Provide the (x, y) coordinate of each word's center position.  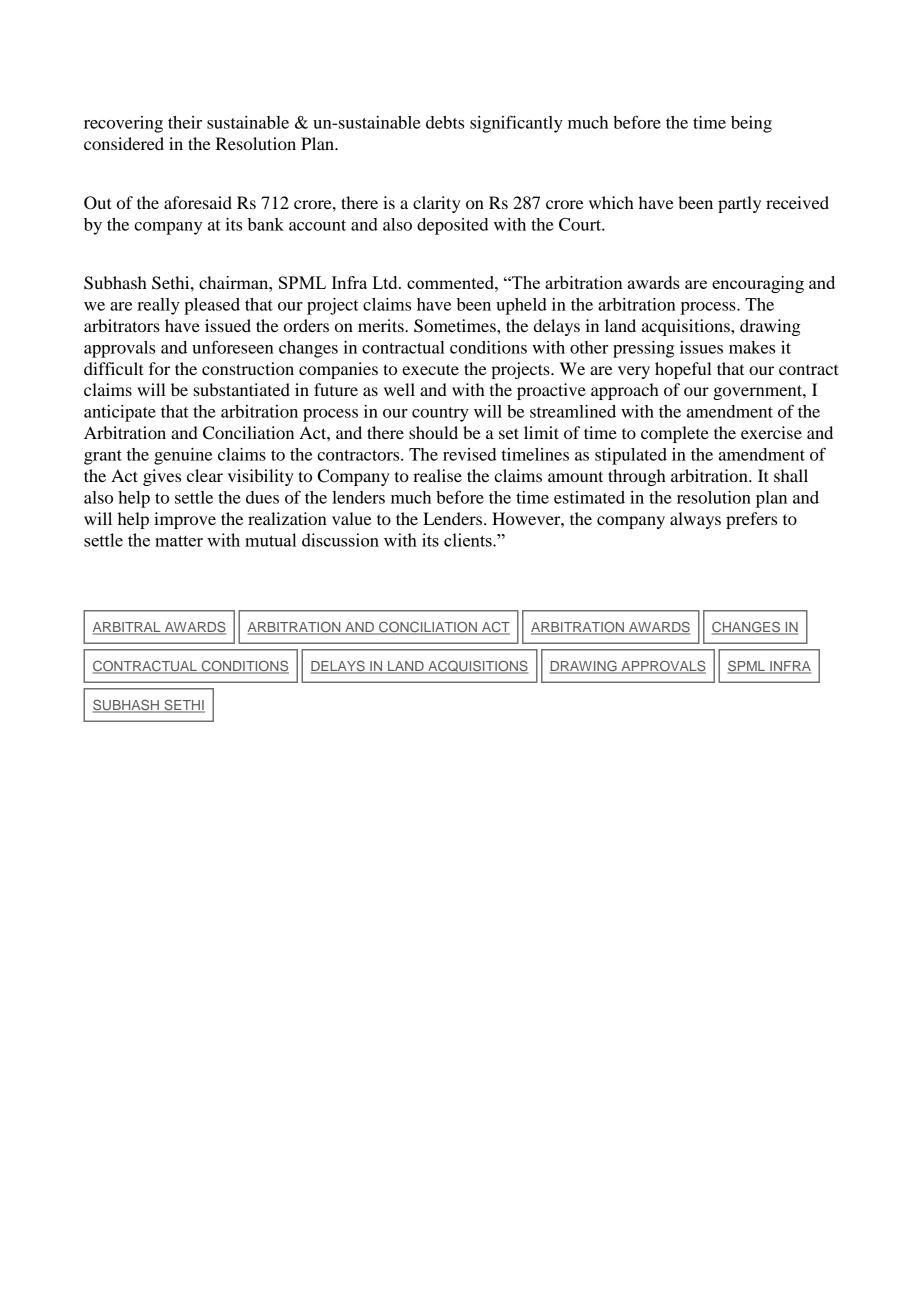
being (751, 124)
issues (701, 347)
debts (445, 122)
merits (382, 325)
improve (185, 520)
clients (469, 540)
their (185, 122)
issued (228, 325)
